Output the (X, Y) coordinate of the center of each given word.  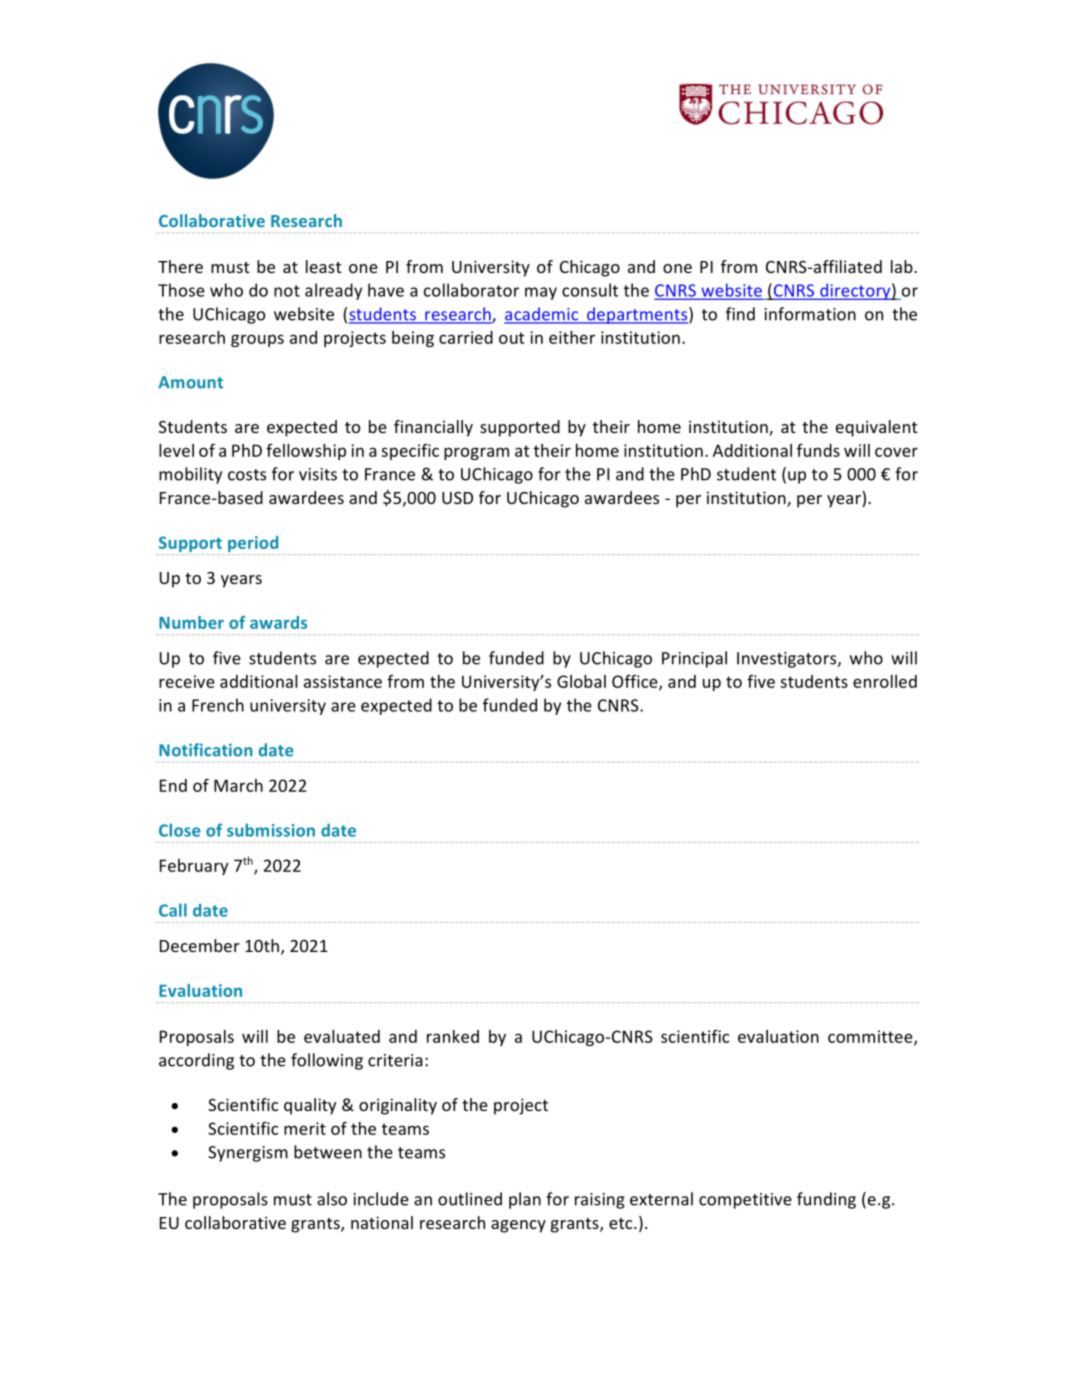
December (200, 945)
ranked (453, 1036)
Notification (206, 750)
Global (581, 681)
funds (818, 450)
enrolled (885, 681)
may (541, 293)
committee (871, 1037)
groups (257, 340)
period (254, 545)
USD (457, 498)
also (332, 1199)
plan (525, 1200)
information (810, 314)
